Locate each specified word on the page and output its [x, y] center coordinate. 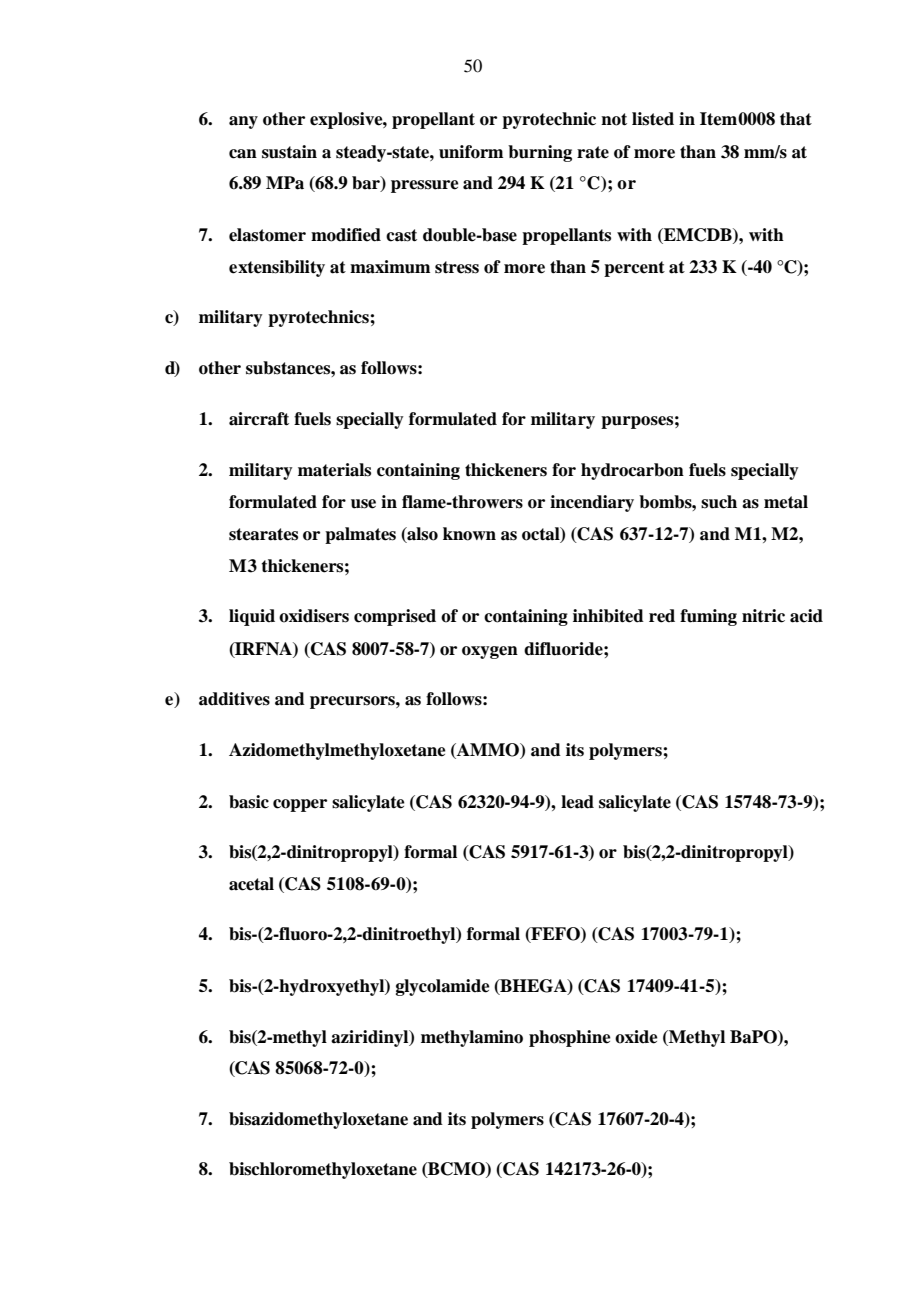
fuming [708, 617]
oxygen [490, 652]
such [719, 502]
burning [540, 153]
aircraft [259, 419]
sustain [289, 152]
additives [234, 699]
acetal [251, 884]
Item [718, 119]
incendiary [592, 503]
